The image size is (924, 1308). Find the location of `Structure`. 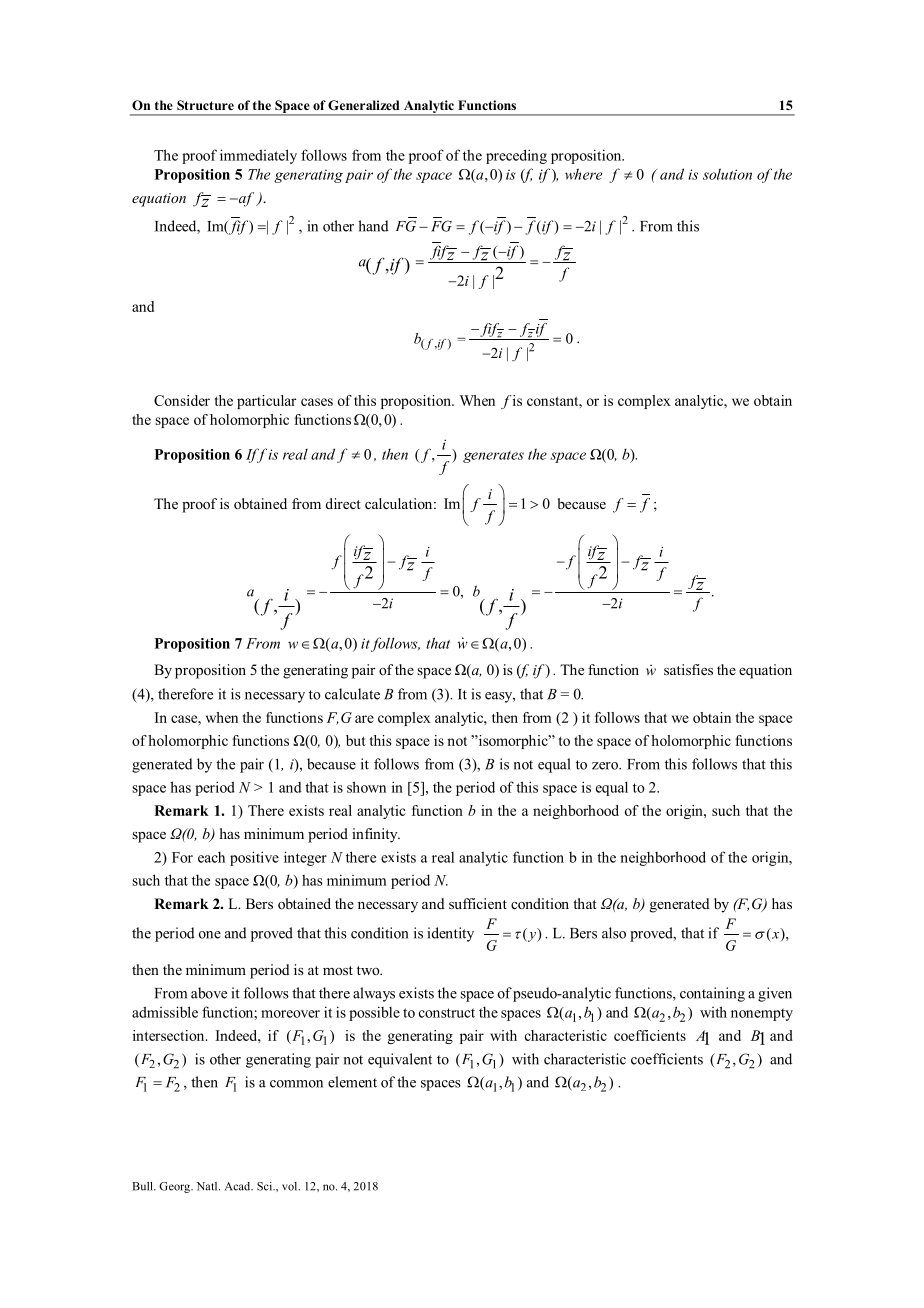

Structure is located at coordinates (205, 105).
